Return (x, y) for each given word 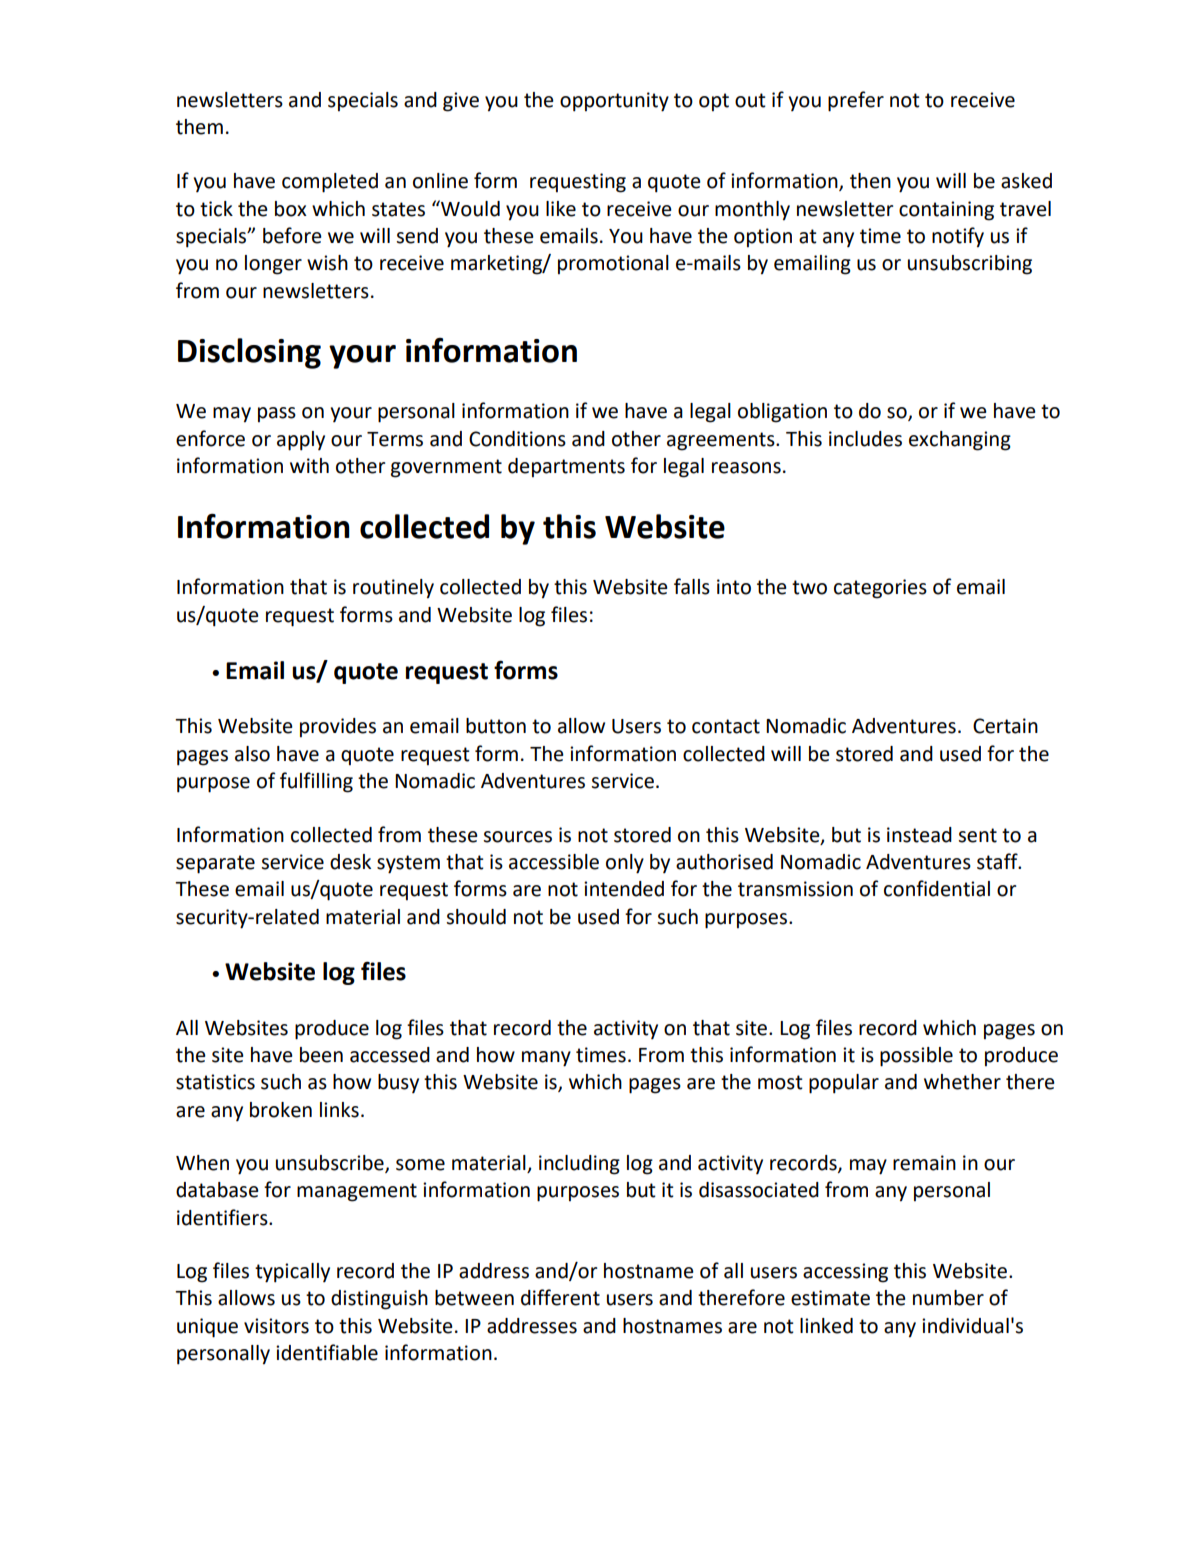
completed (330, 183)
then (870, 181)
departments (566, 467)
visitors (276, 1326)
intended (624, 889)
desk (350, 862)
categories (880, 589)
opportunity (614, 102)
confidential (937, 888)
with (309, 466)
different (560, 1297)
